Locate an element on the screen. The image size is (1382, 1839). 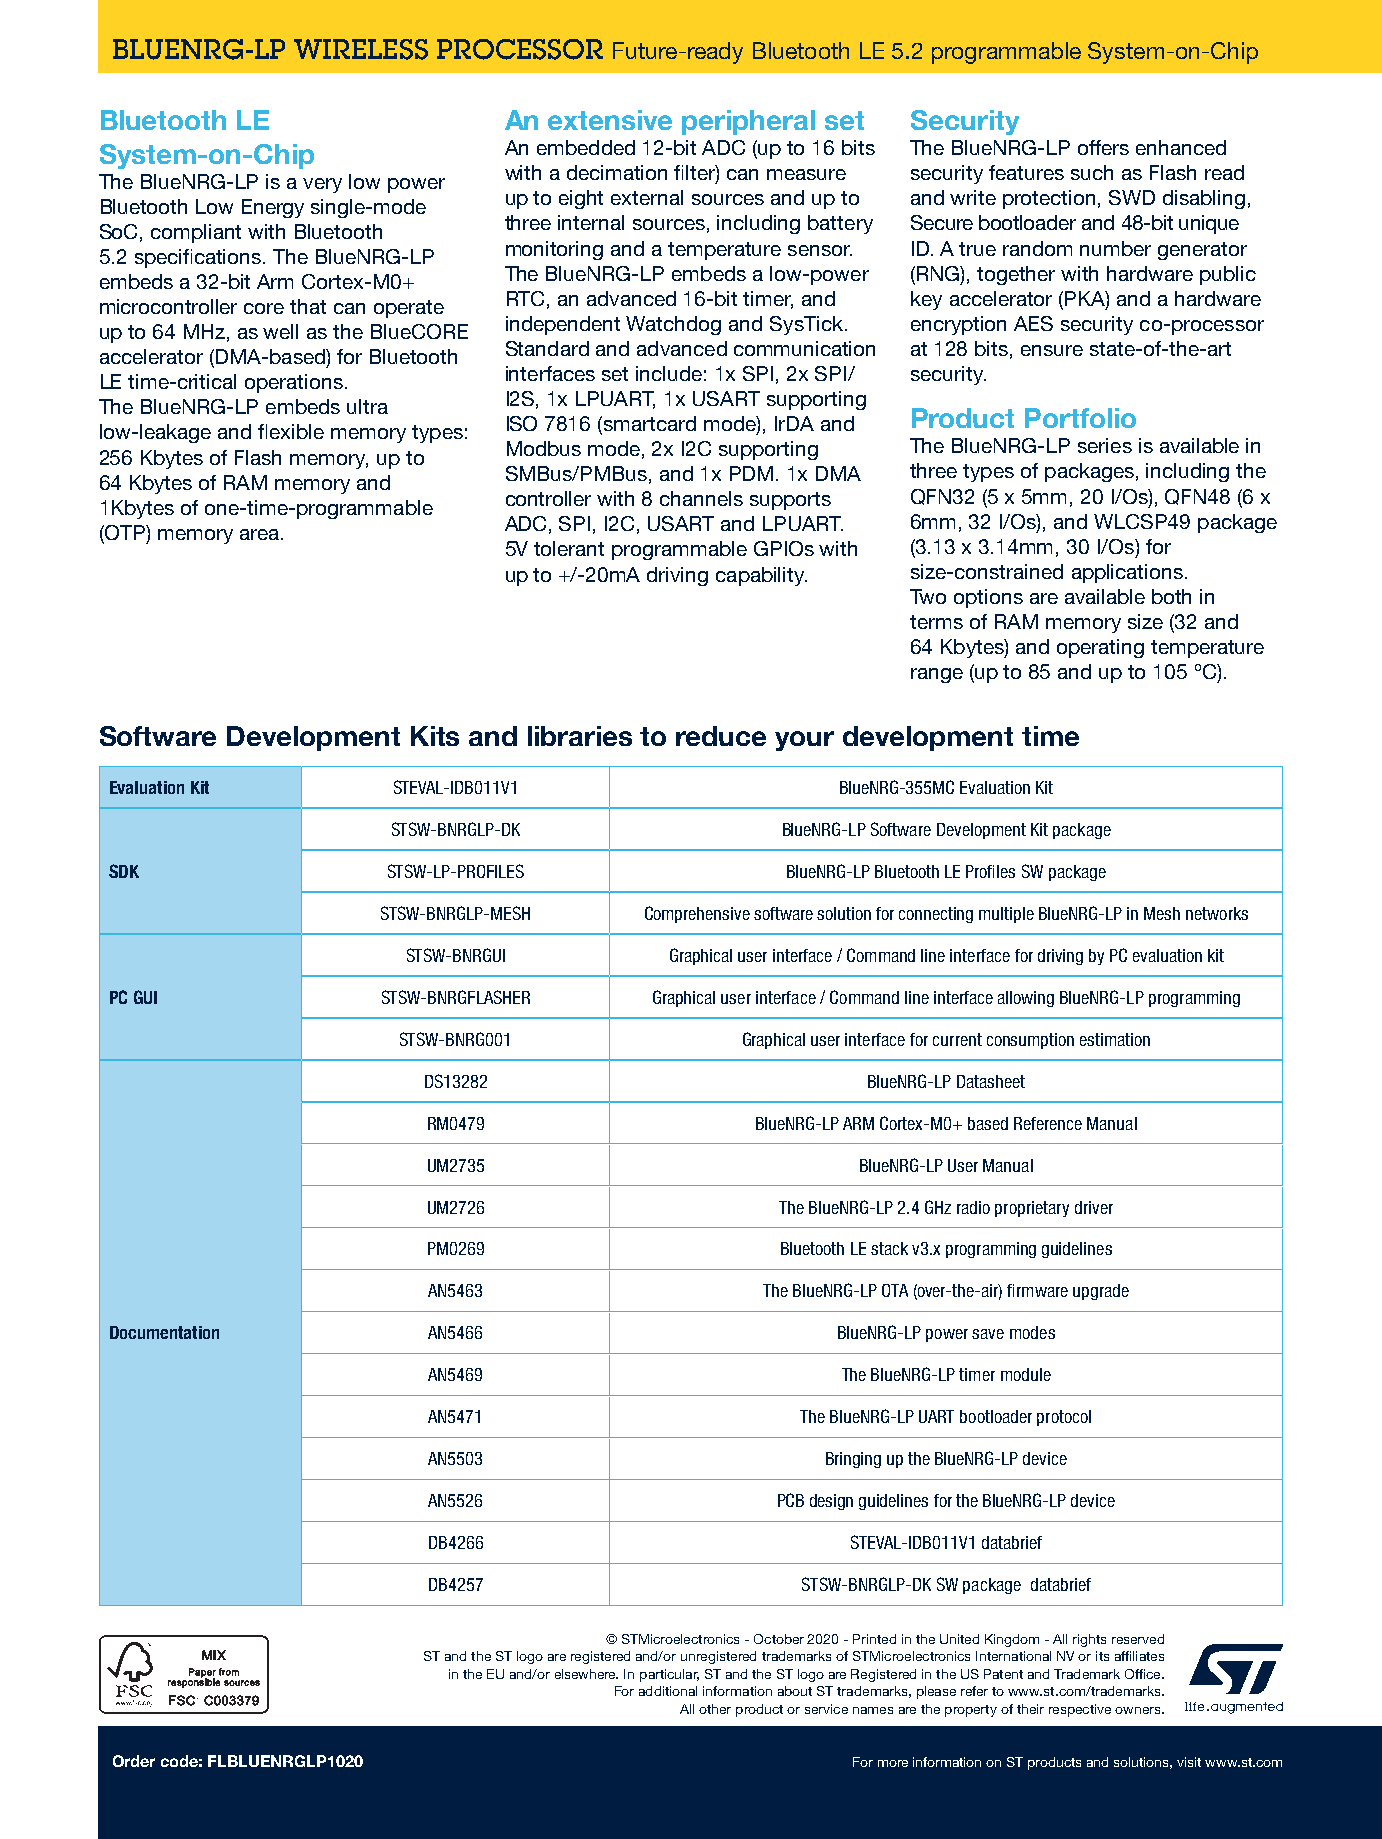
offers is located at coordinates (1103, 147).
